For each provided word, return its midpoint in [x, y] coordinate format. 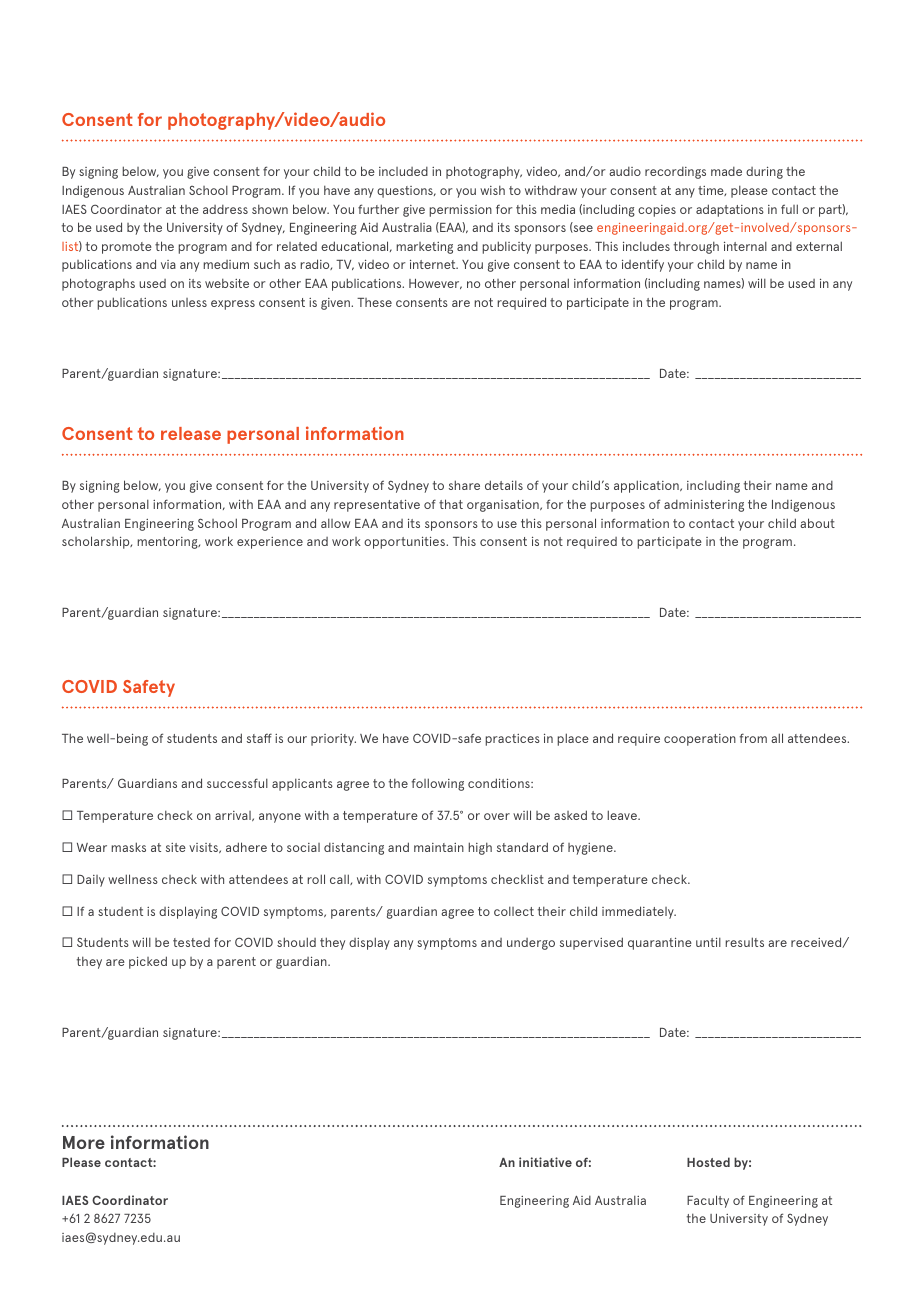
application [647, 486]
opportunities [405, 542]
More [84, 1142]
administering [704, 506]
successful [237, 783]
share [464, 485]
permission [460, 211]
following [438, 784]
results [744, 942]
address [225, 209]
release [191, 433]
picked [148, 962]
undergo [531, 944]
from [753, 738]
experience [270, 543]
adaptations [730, 210]
